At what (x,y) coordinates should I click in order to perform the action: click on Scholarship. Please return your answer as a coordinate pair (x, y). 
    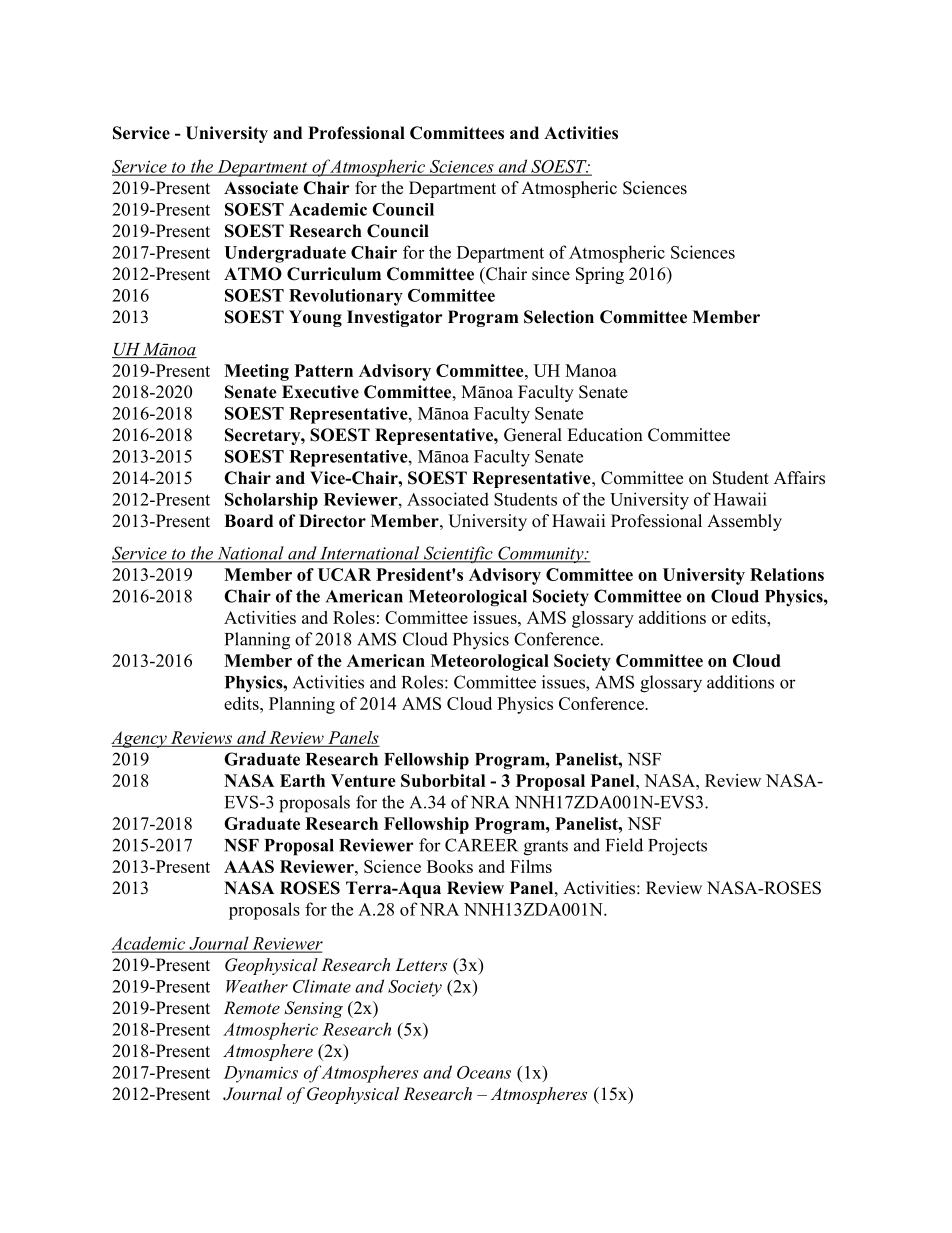
    Looking at the image, I should click on (271, 501).
